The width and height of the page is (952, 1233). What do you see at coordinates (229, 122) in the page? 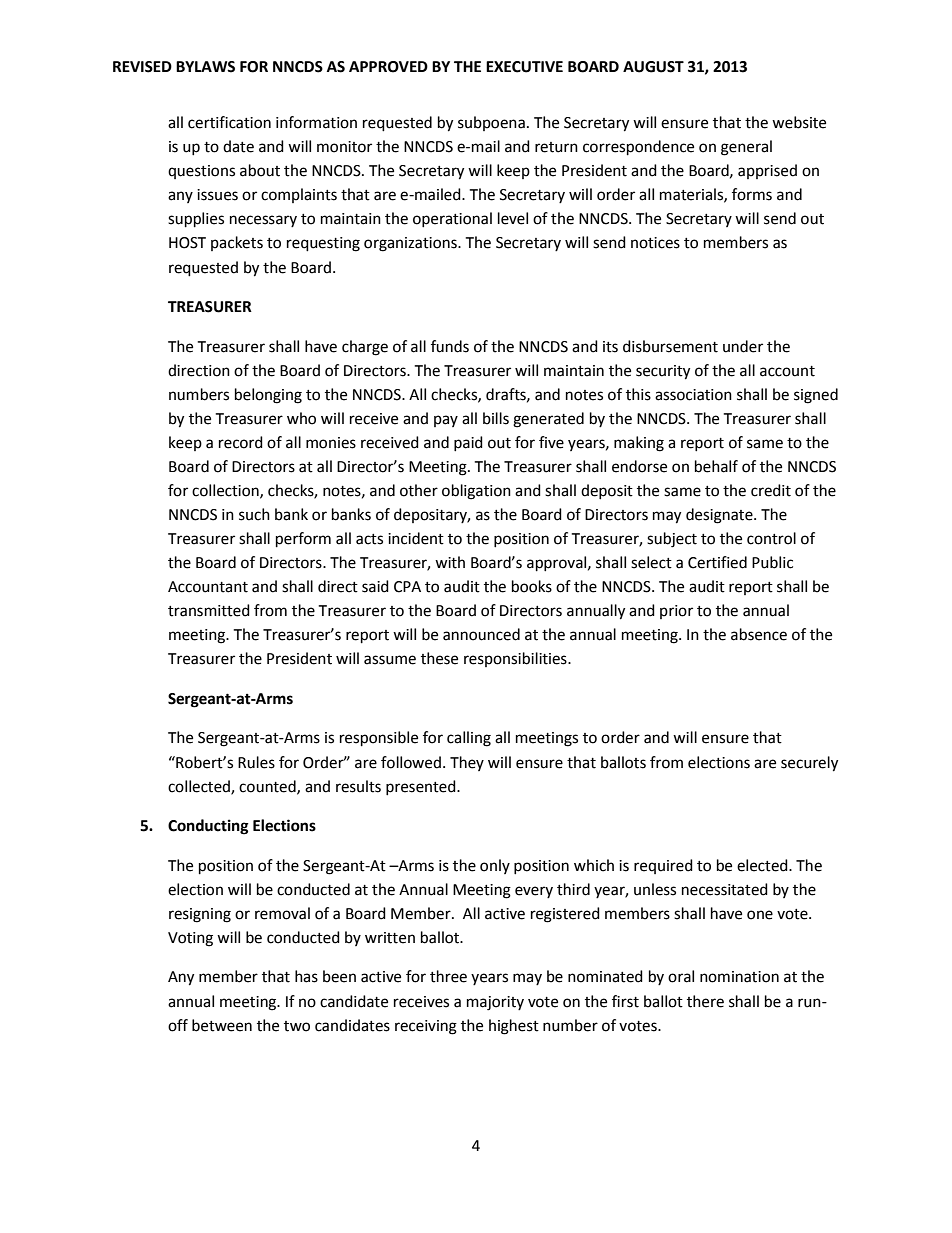
I see `certification` at bounding box center [229, 122].
